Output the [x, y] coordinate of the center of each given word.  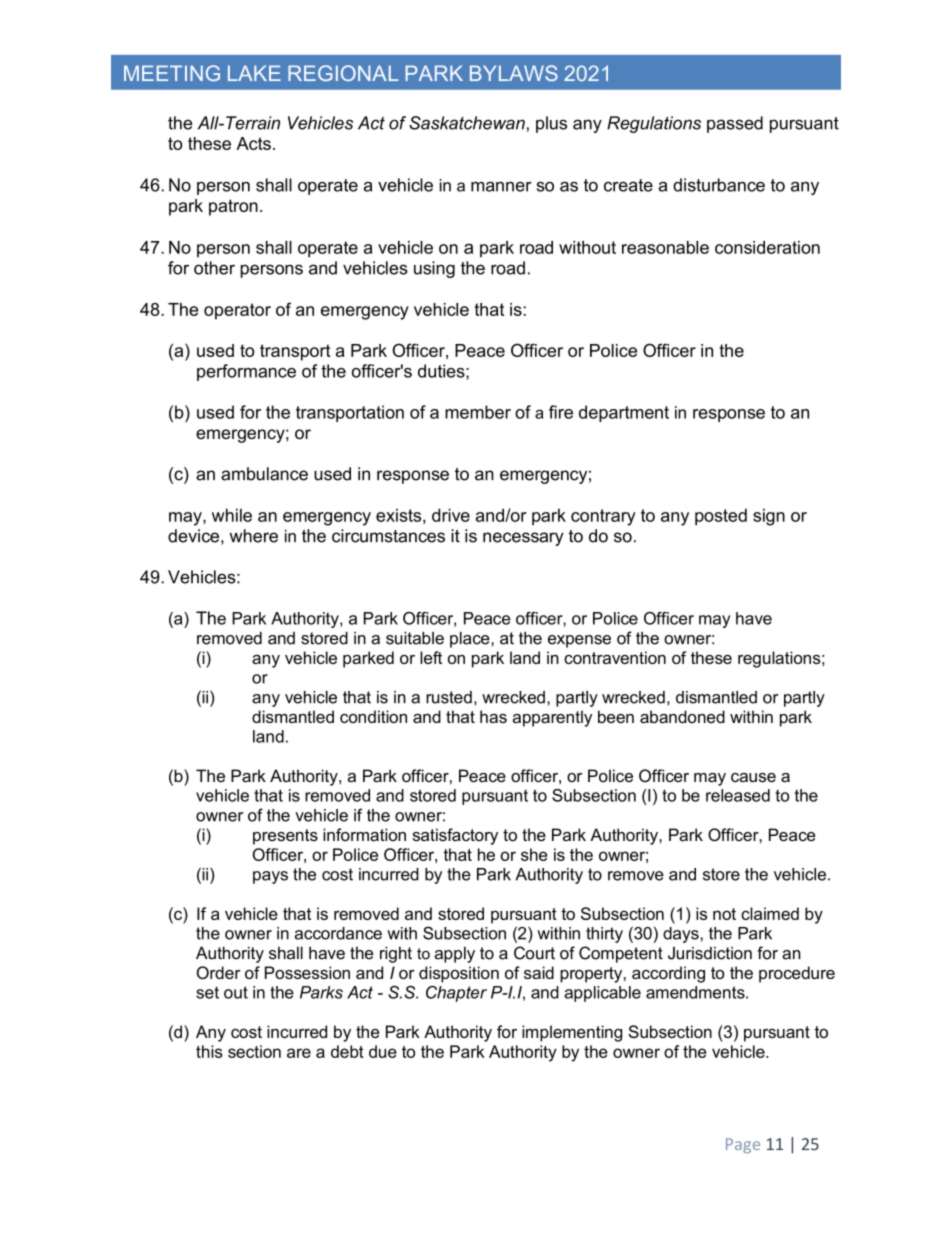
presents [285, 837]
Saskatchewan [467, 123]
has [493, 716]
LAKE [254, 73]
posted [721, 516]
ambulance [264, 474]
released [738, 795]
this [209, 1051]
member [478, 412]
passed [735, 124]
